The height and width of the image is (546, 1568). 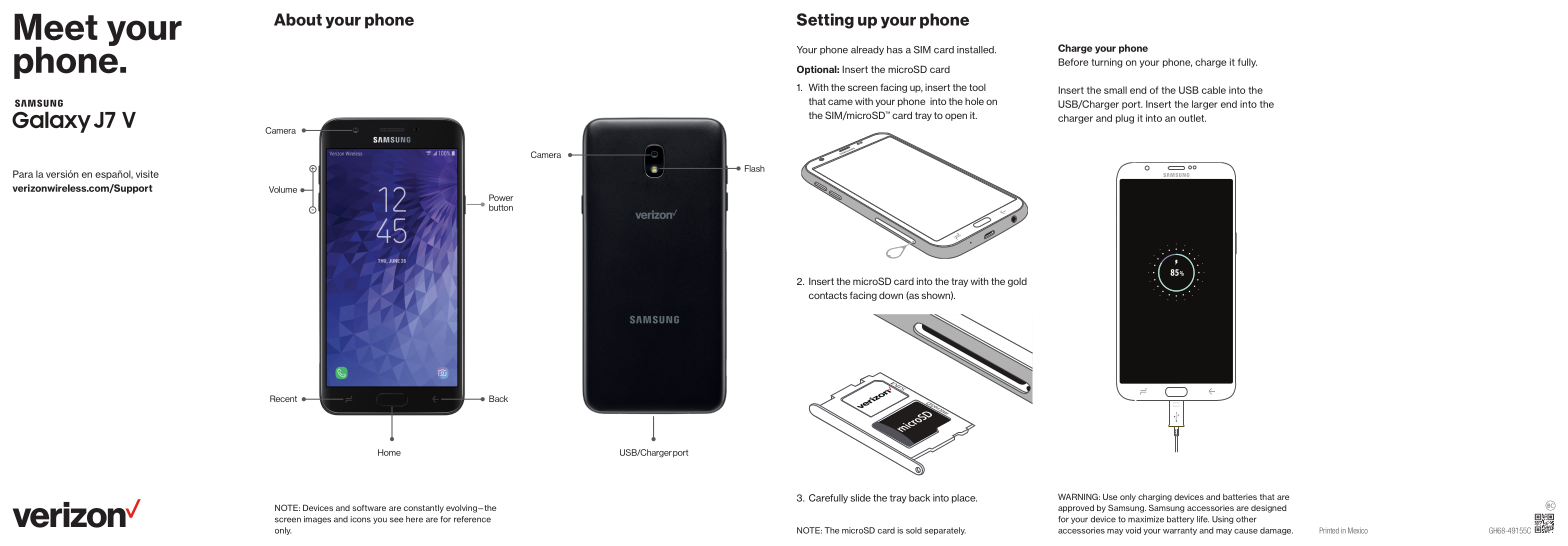 I want to click on Flash, so click(x=755, y=168).
